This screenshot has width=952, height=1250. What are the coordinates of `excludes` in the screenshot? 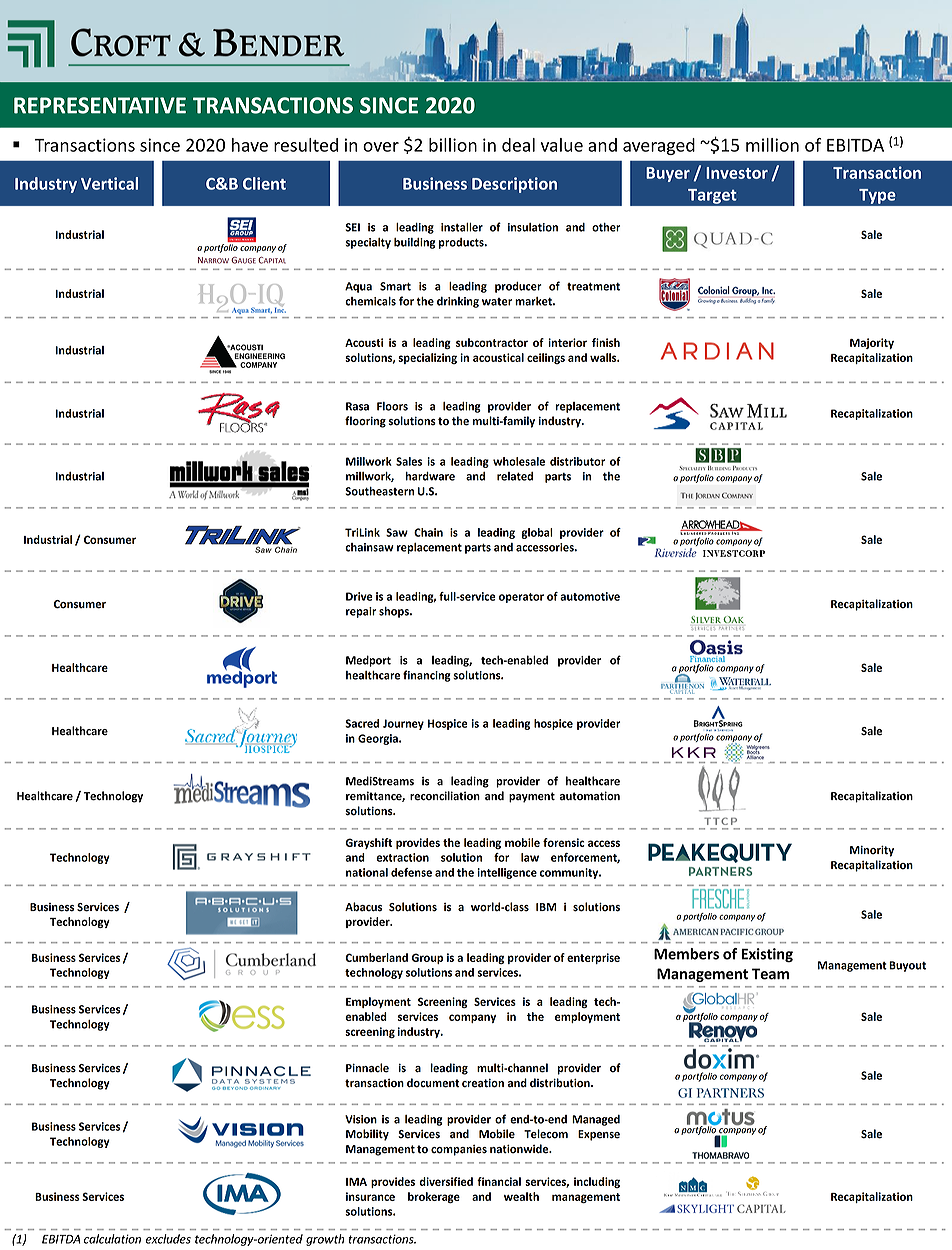 It's located at (168, 1239).
